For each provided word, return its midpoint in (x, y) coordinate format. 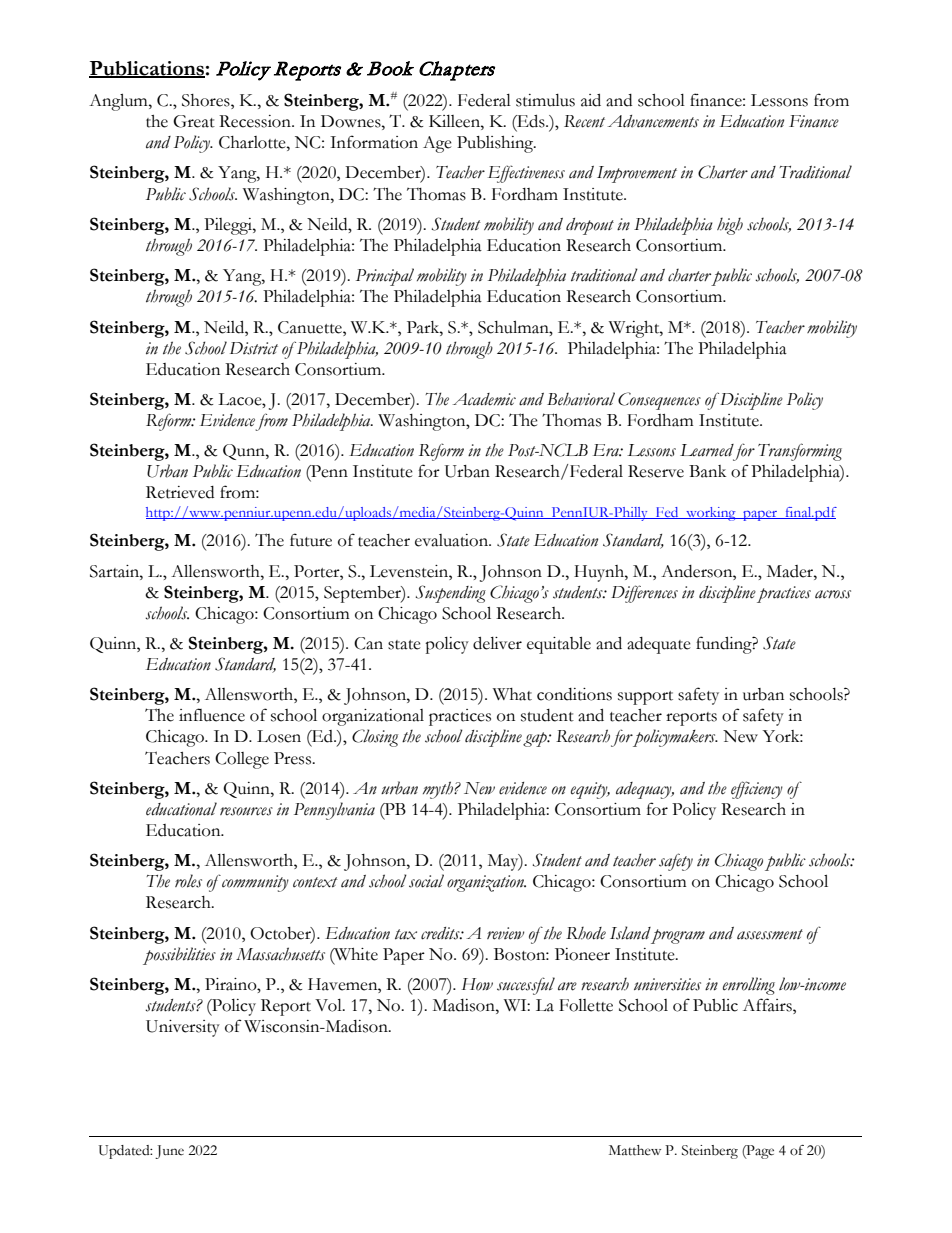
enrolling (749, 986)
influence (212, 715)
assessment (770, 934)
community (255, 883)
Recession (256, 121)
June (169, 1152)
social (426, 881)
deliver (497, 643)
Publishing (496, 144)
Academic (484, 399)
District (254, 348)
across (833, 594)
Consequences (659, 401)
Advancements (653, 121)
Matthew (635, 1150)
